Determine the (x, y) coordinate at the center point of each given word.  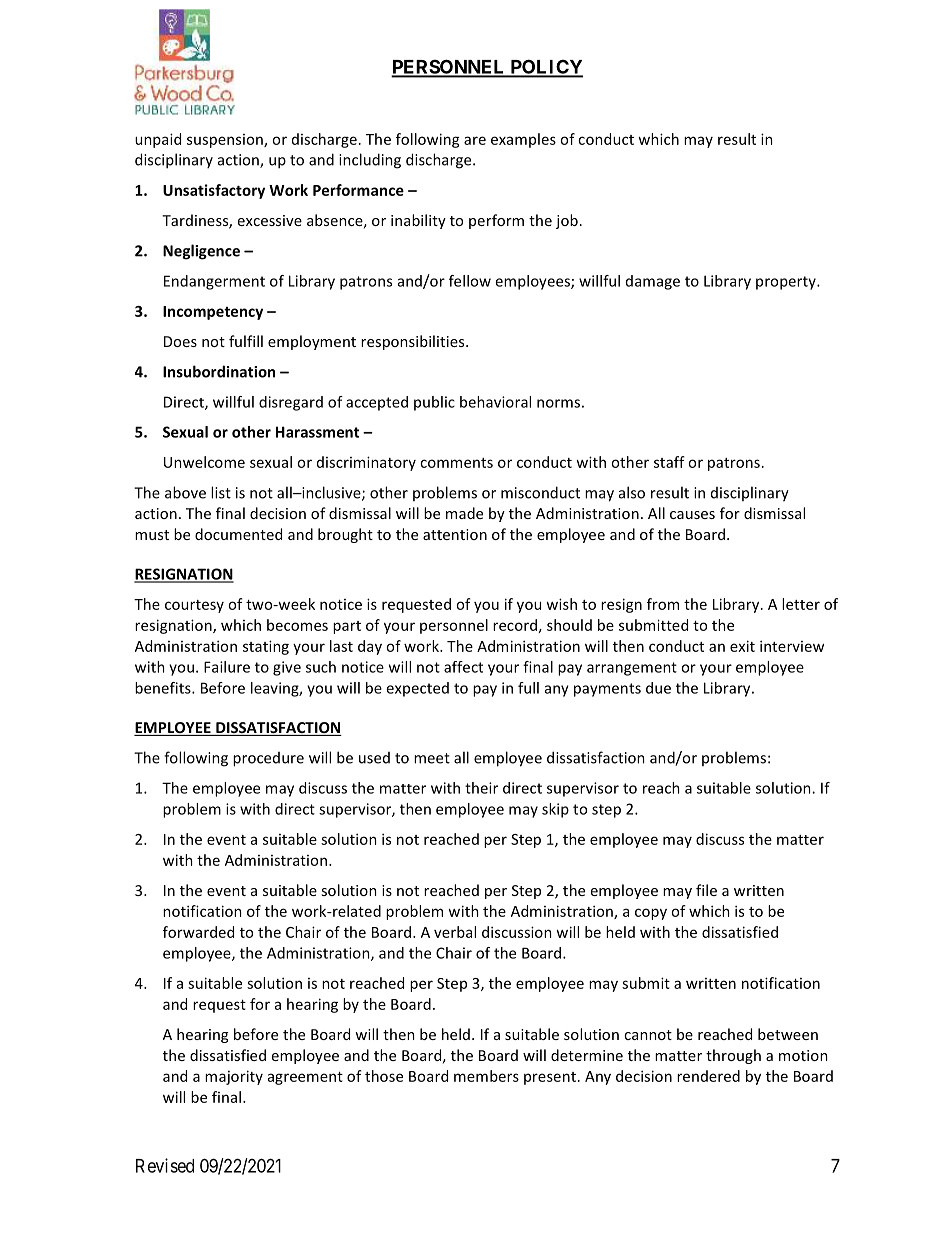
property (787, 283)
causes (692, 515)
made (464, 513)
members (486, 1076)
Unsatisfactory (214, 191)
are (475, 140)
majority (234, 1077)
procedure (268, 759)
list (221, 492)
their (481, 788)
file (706, 890)
